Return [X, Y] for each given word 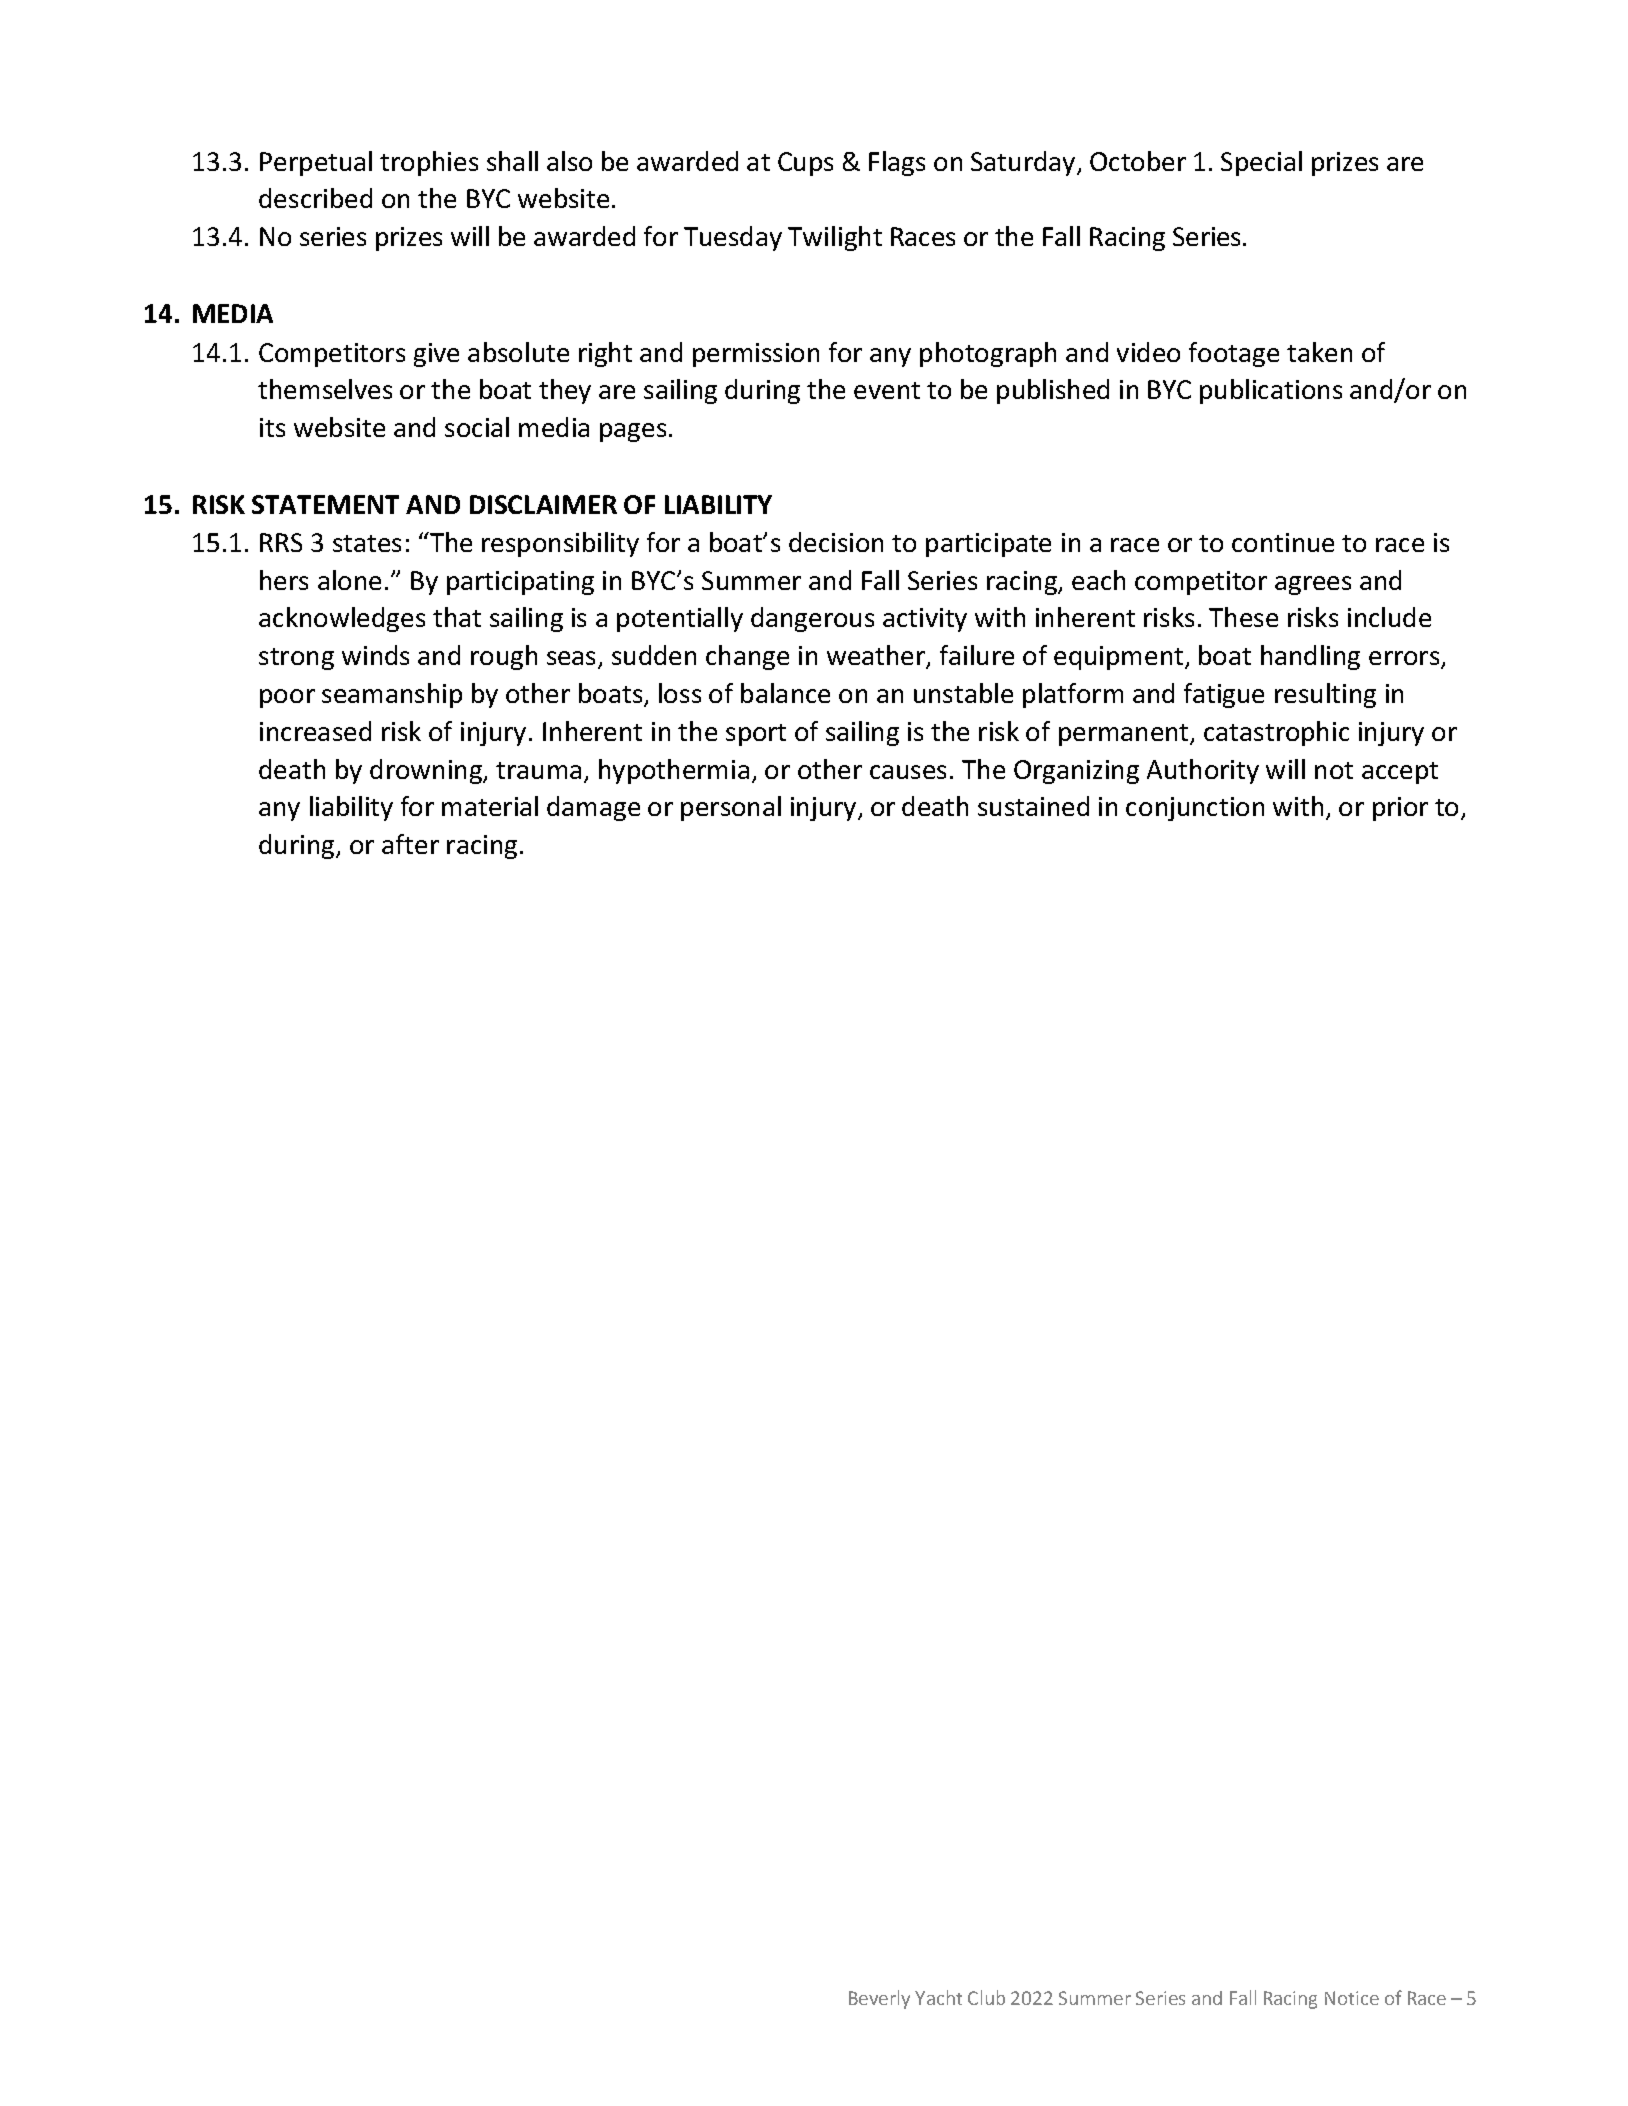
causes [908, 772]
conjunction [1195, 809]
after [410, 844]
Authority [1203, 771]
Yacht [938, 1997]
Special [1261, 163]
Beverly [879, 1999]
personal [731, 808]
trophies [429, 163]
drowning [427, 771]
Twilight [835, 238]
